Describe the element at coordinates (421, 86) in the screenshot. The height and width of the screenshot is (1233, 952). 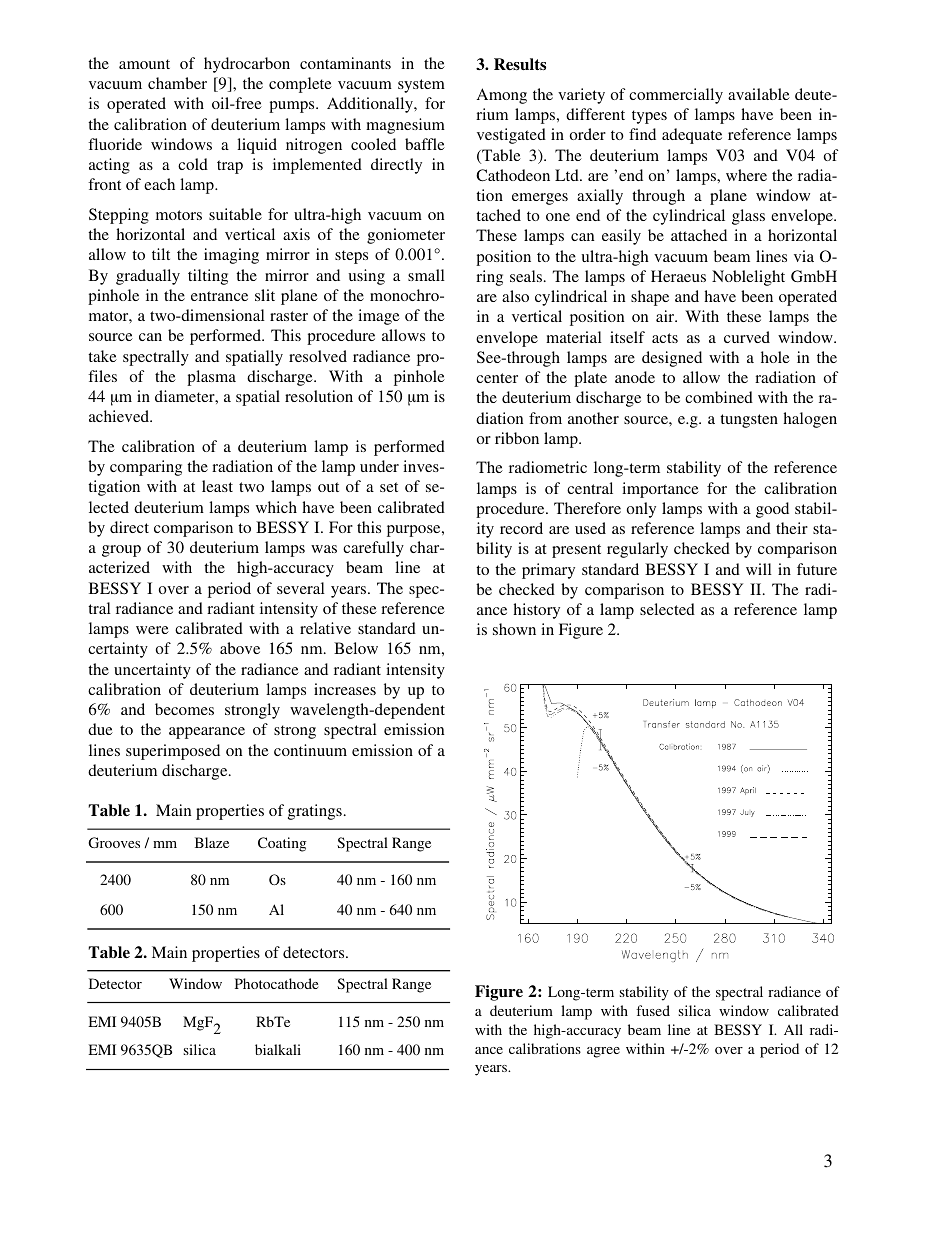
I see `system` at that location.
